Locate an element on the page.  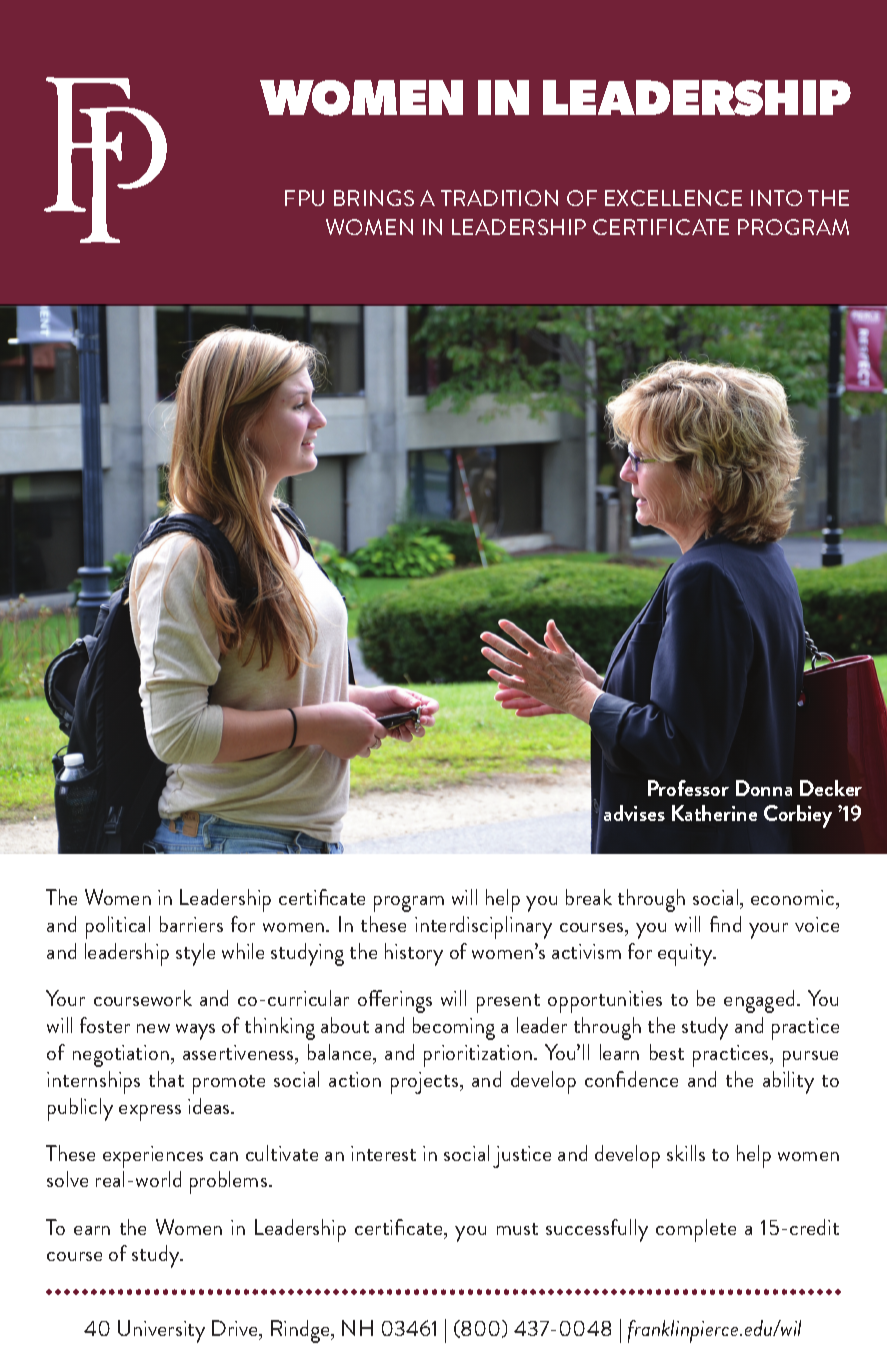
barriers is located at coordinates (191, 924).
